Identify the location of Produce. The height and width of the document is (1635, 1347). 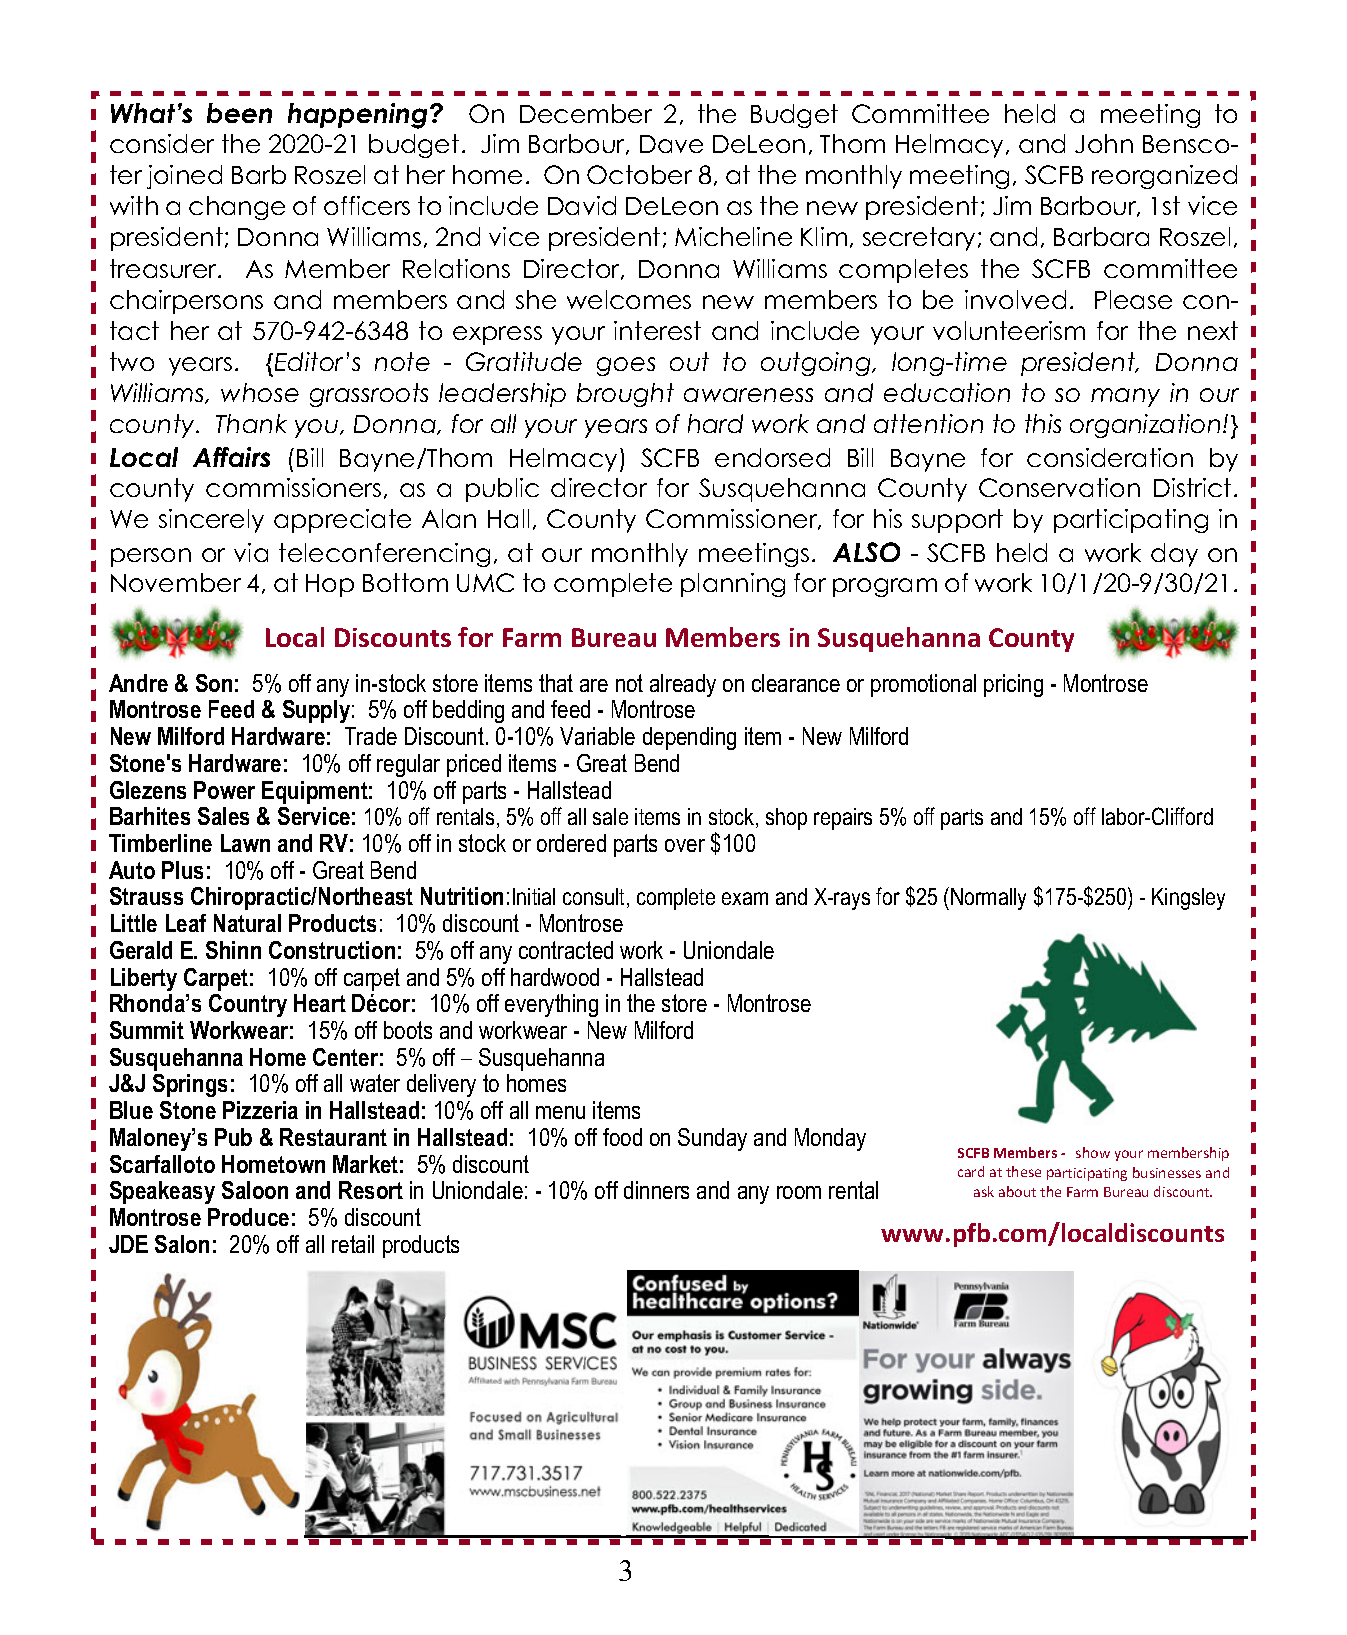
(248, 1217).
